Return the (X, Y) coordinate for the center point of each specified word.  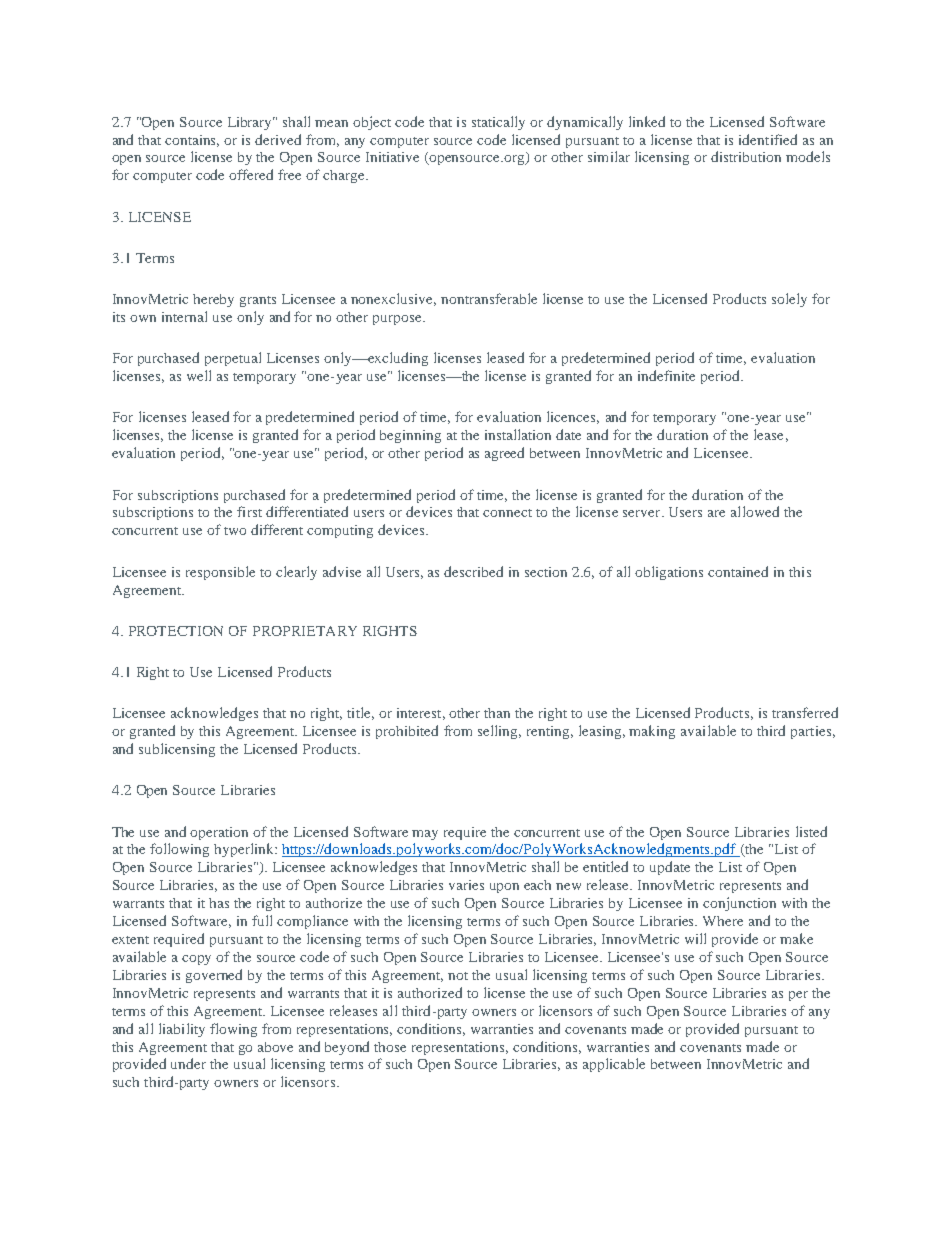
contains (192, 141)
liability (182, 1030)
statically (498, 123)
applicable (614, 1065)
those (390, 1047)
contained (738, 571)
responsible (220, 573)
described (473, 571)
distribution (746, 156)
